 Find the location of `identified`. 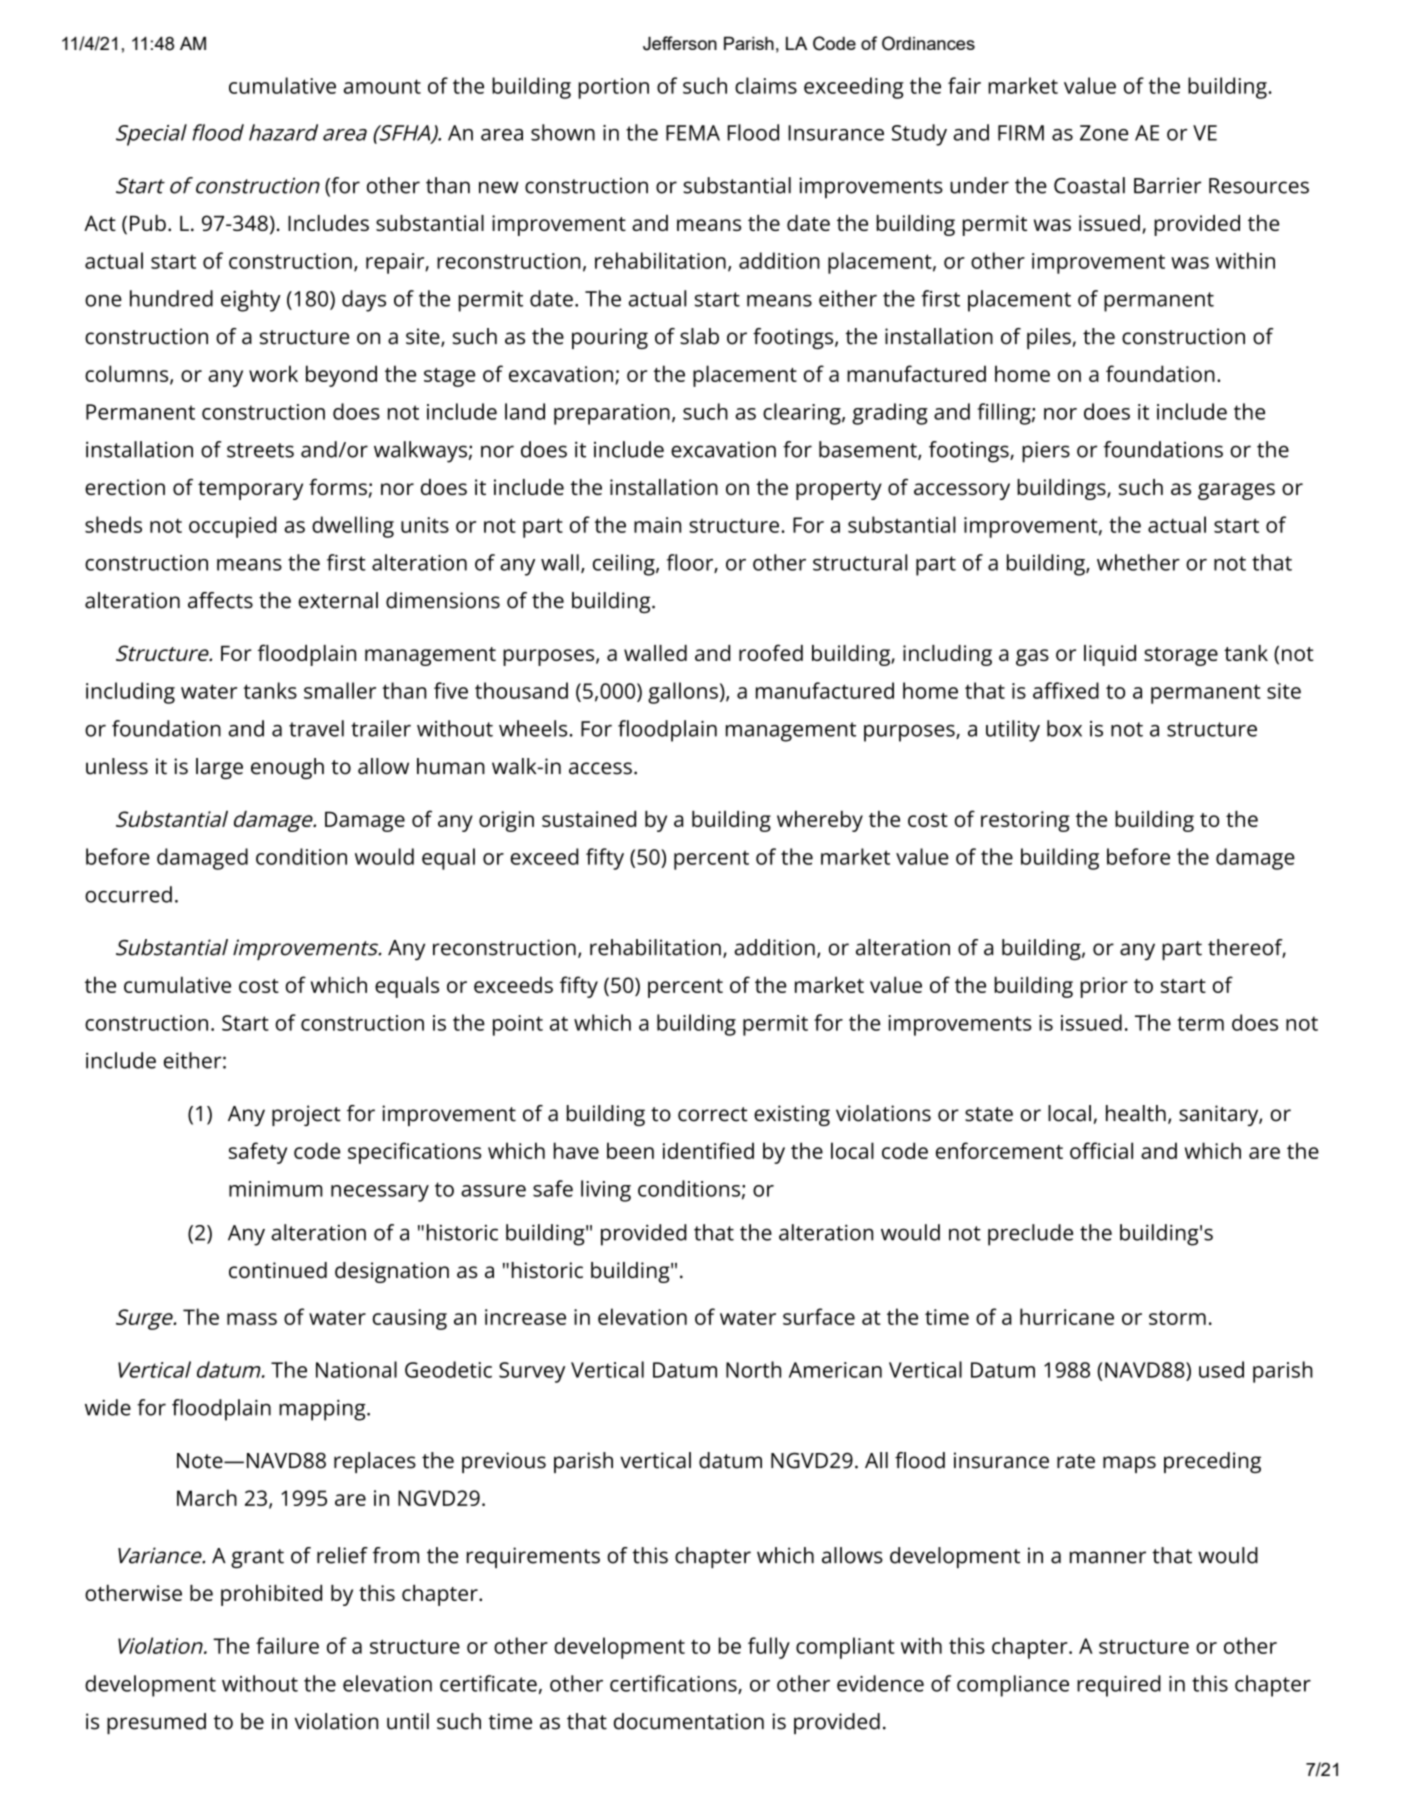

identified is located at coordinates (708, 1150).
